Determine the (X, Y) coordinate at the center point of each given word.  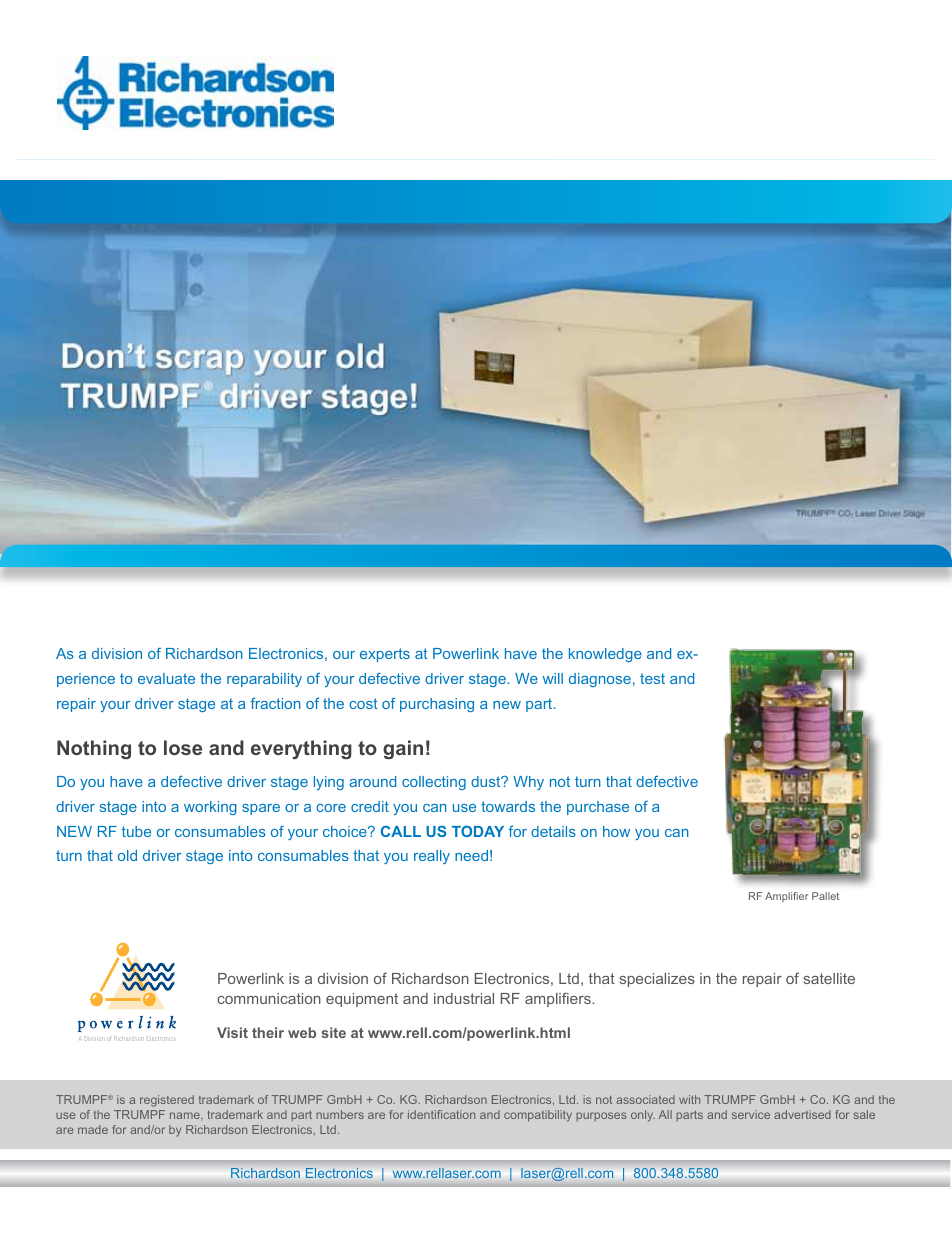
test (652, 678)
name (186, 1115)
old (127, 855)
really (432, 857)
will (553, 678)
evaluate (166, 678)
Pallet (825, 896)
